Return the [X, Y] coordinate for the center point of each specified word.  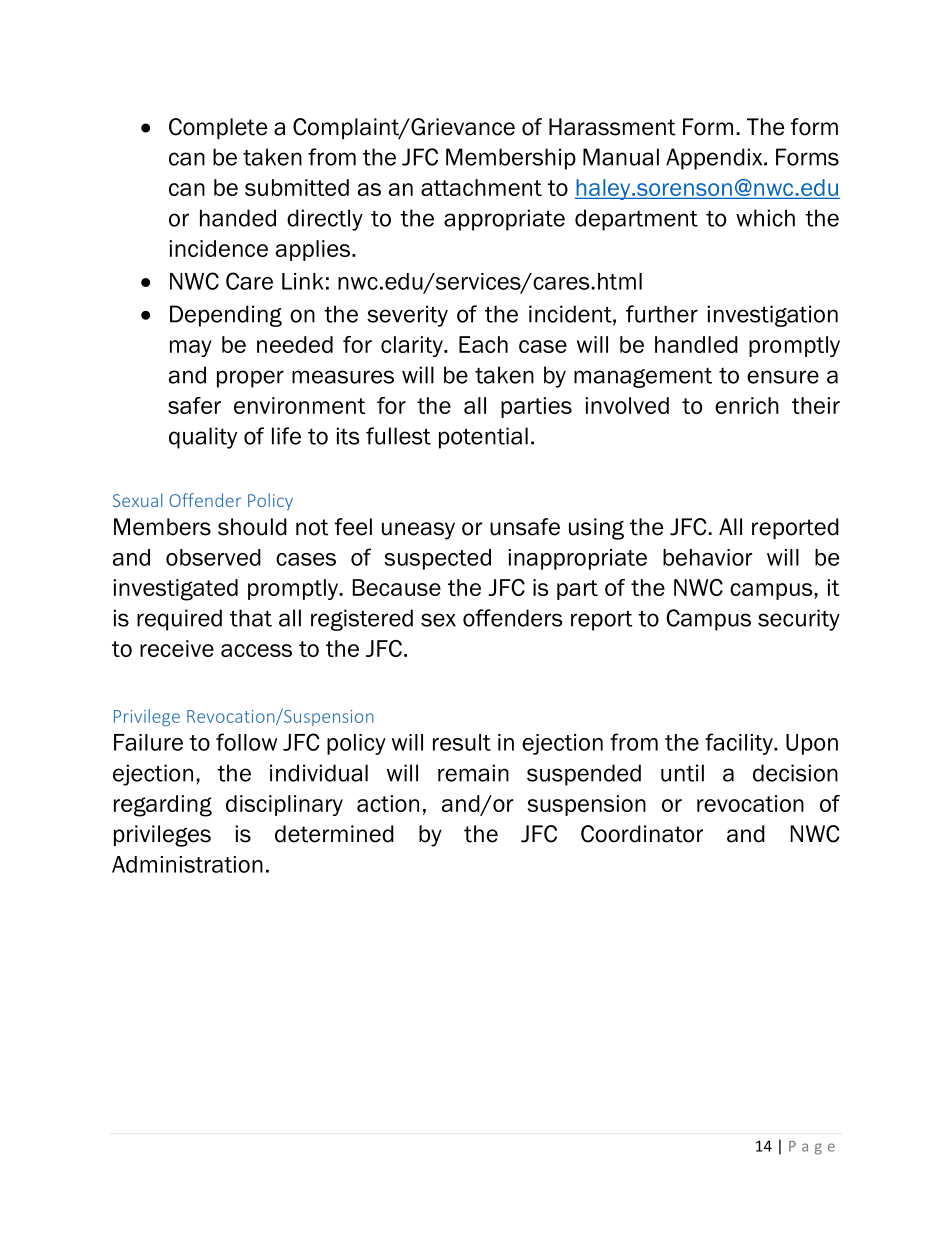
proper [250, 379]
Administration [187, 864]
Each [483, 344]
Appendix [715, 159]
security [799, 620]
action [388, 803]
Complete [218, 128]
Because [397, 587]
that [251, 618]
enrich [747, 405]
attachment [481, 187]
